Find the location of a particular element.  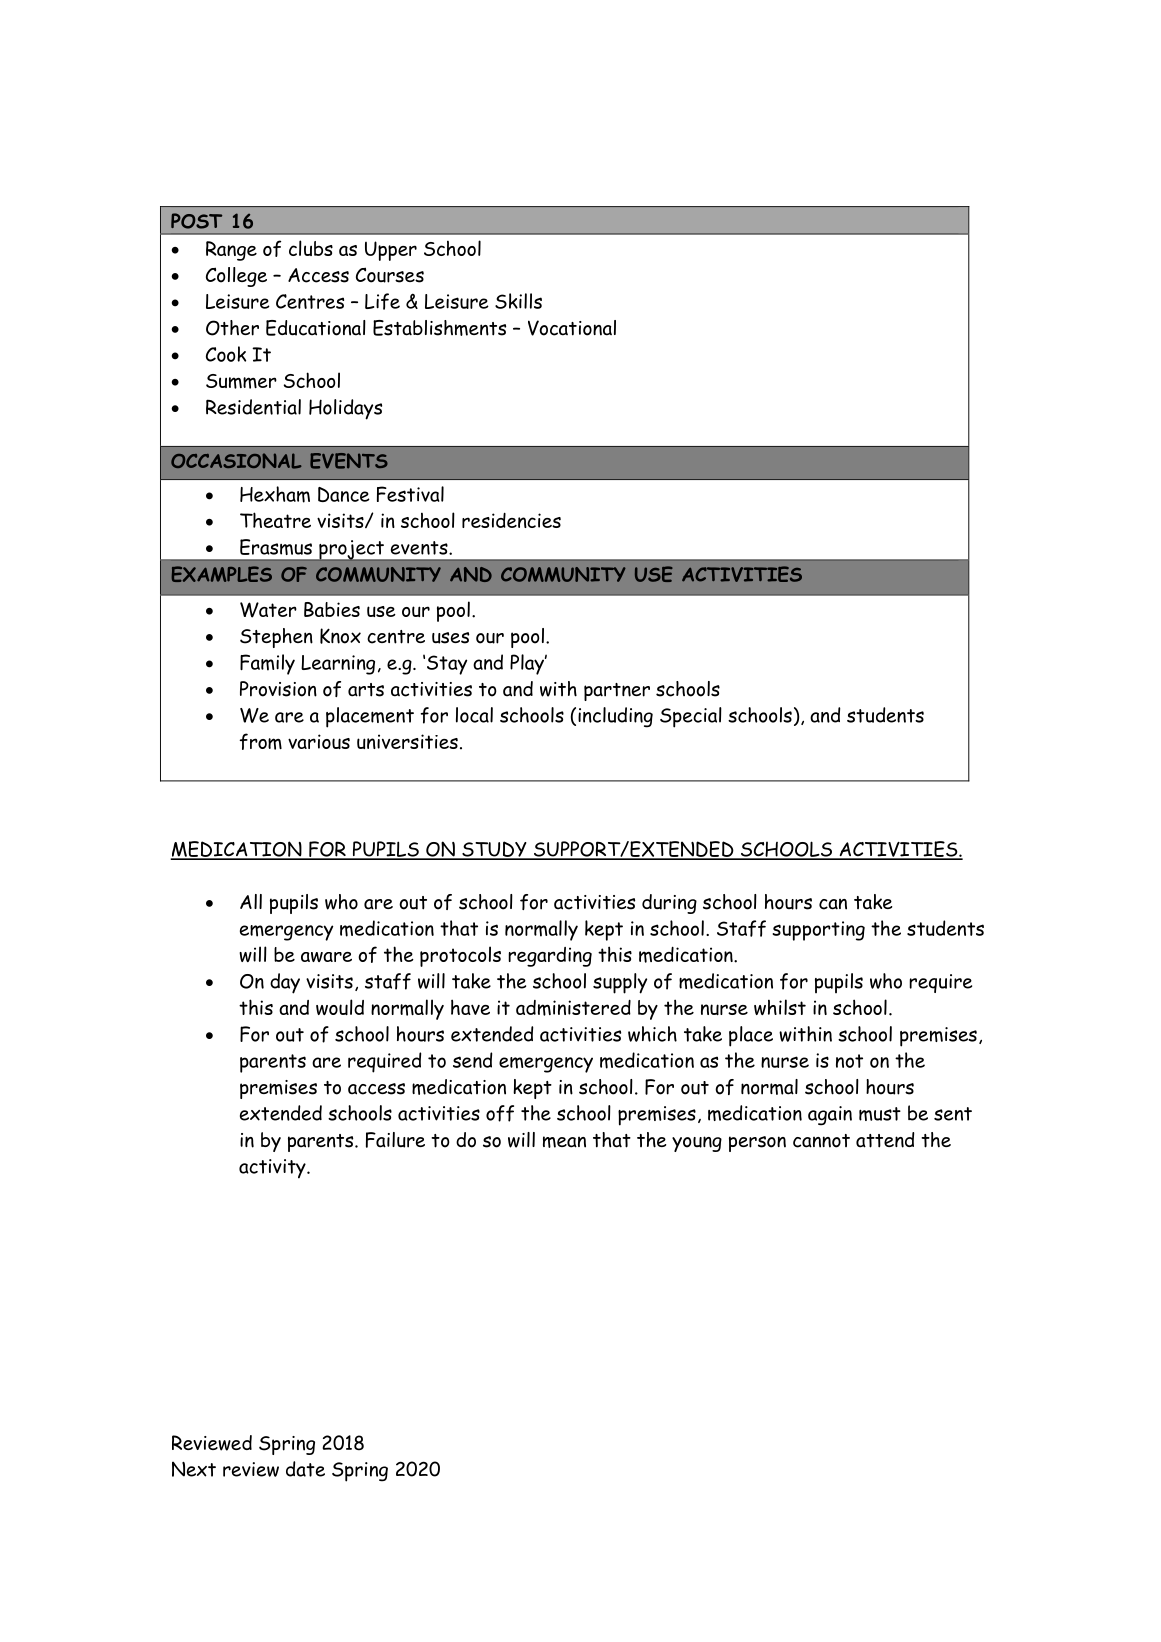

regarding is located at coordinates (550, 957).
